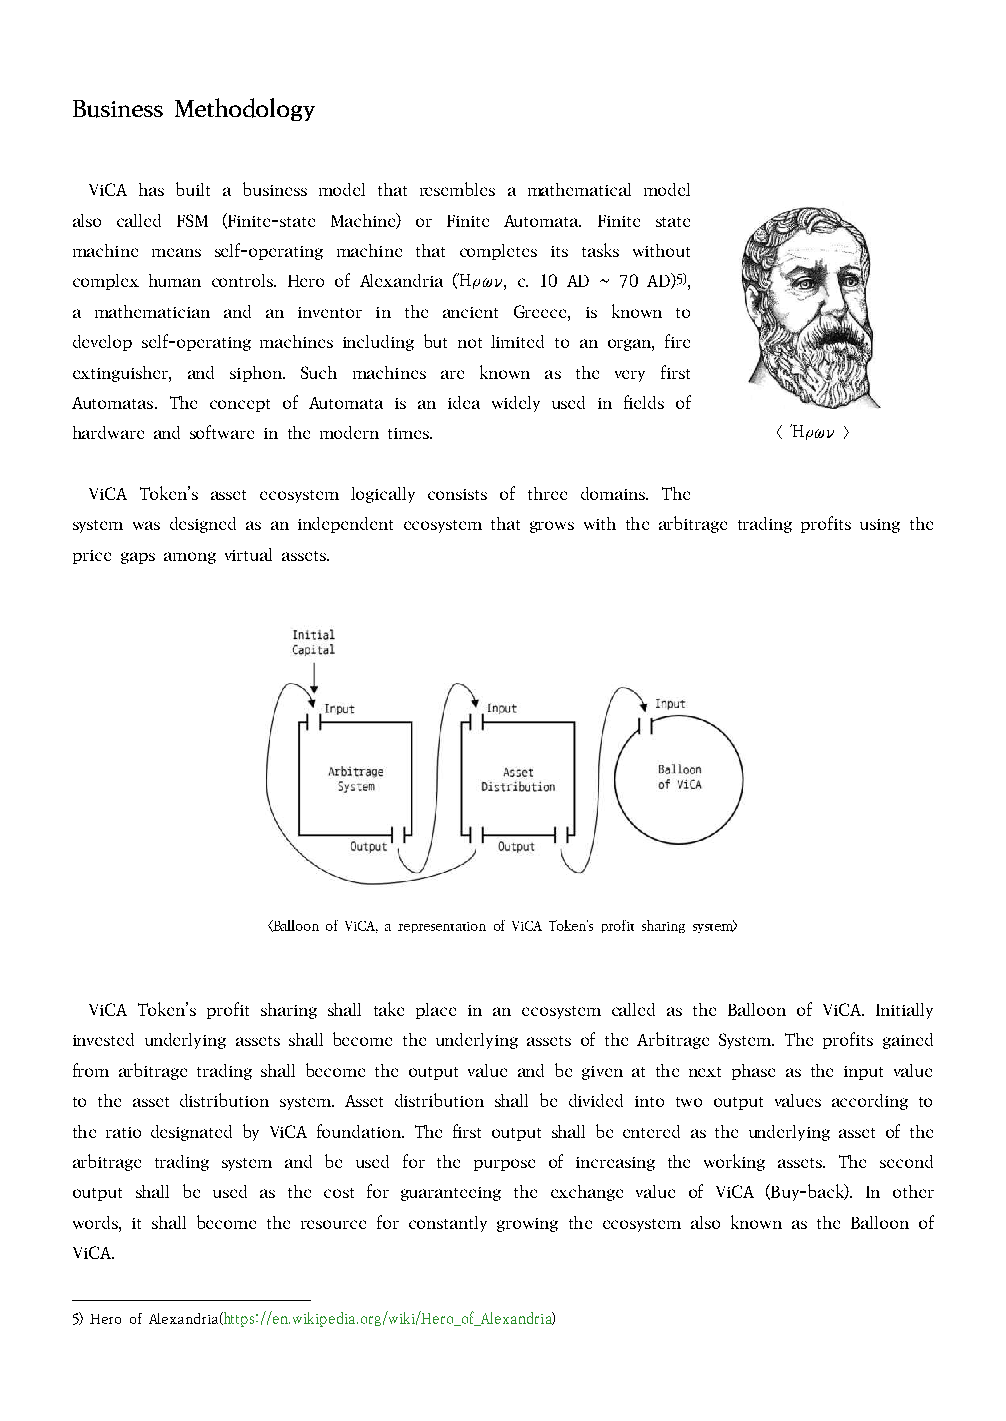 The image size is (1006, 1421). I want to click on designated, so click(191, 1133).
